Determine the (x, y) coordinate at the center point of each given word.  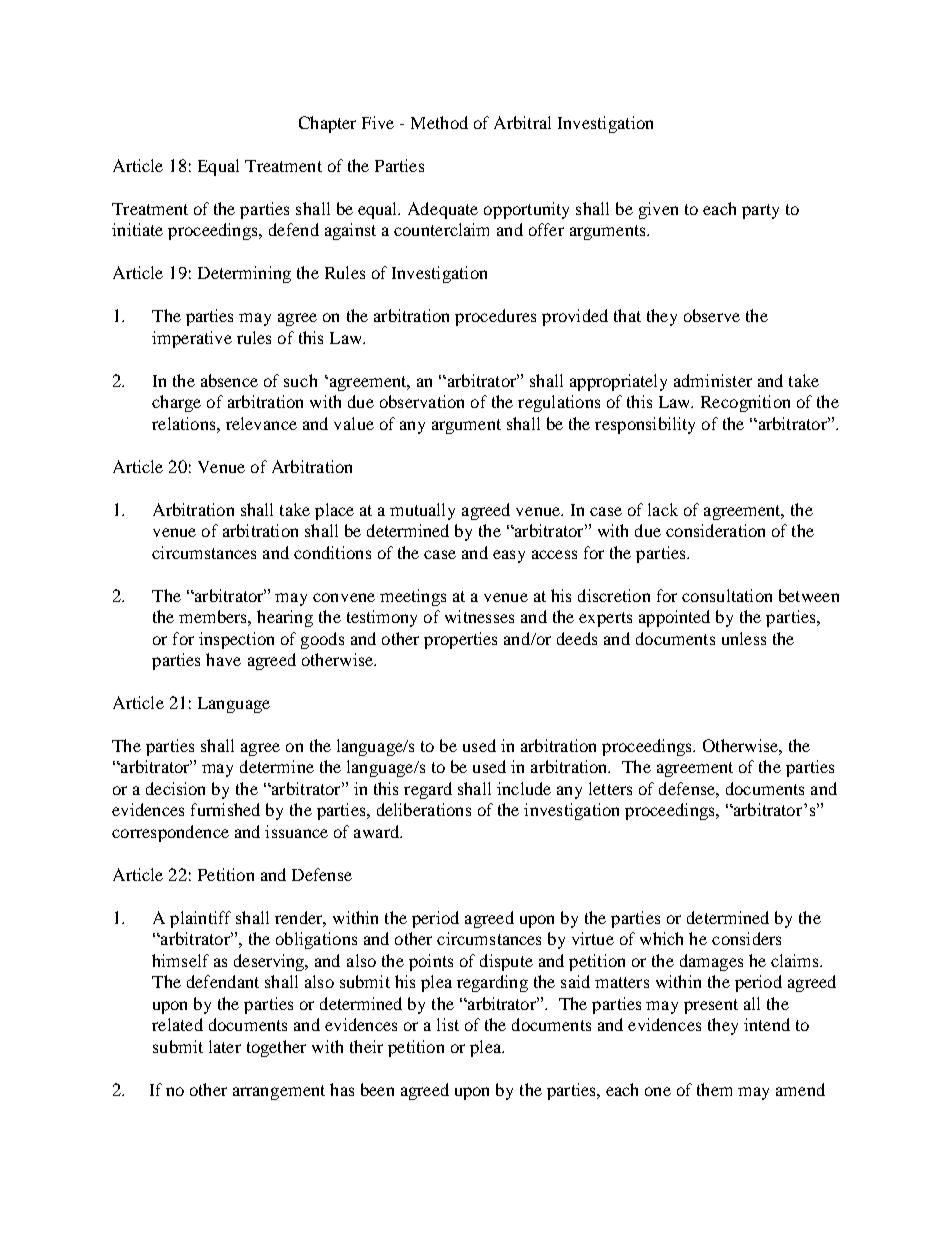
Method (439, 122)
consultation (727, 595)
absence (229, 380)
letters (610, 788)
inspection (236, 640)
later (225, 1046)
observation (422, 401)
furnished (225, 809)
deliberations (424, 809)
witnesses (479, 616)
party (760, 211)
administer (713, 380)
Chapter (327, 124)
